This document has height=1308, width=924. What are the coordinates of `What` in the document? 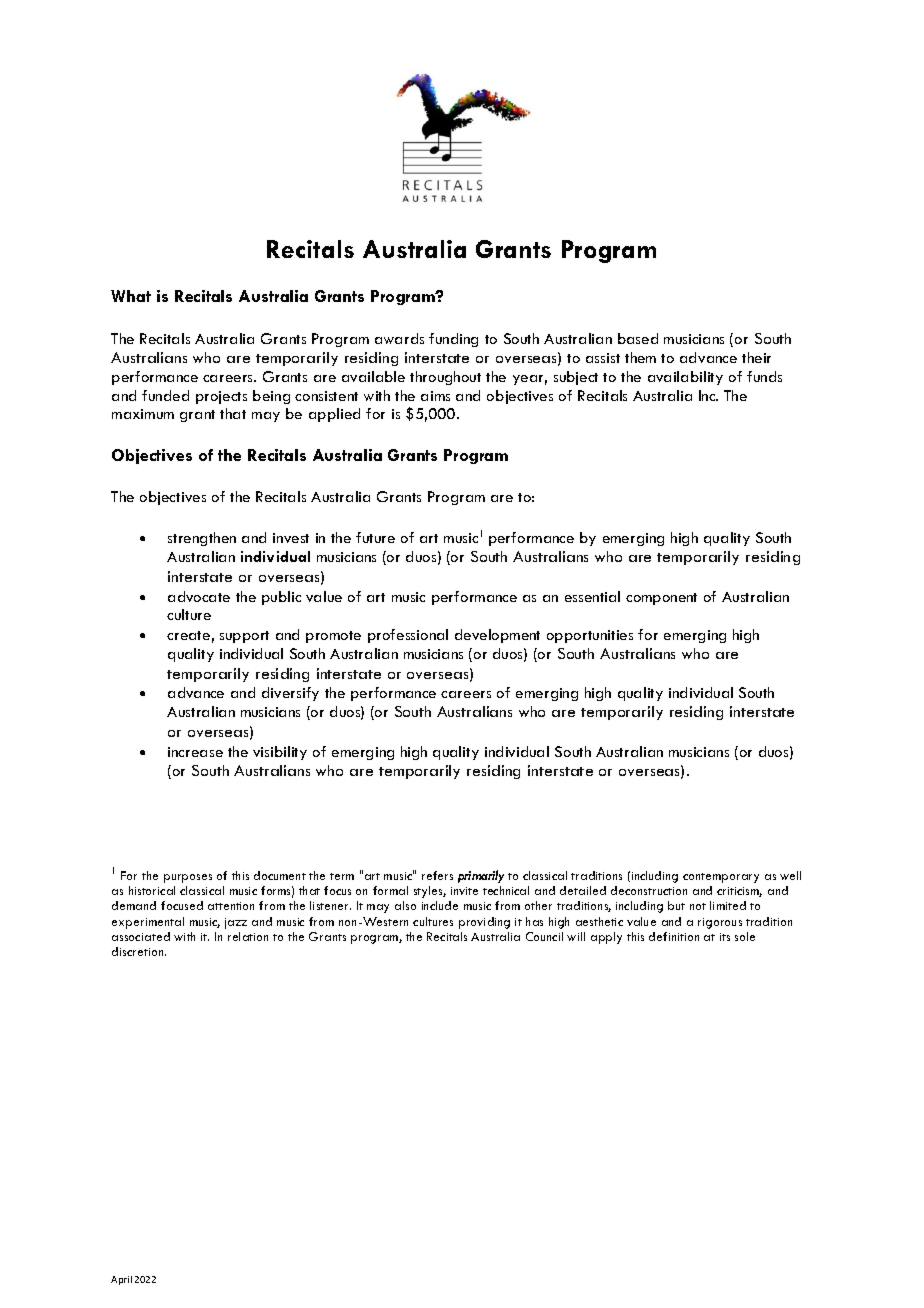 It's located at (131, 296).
